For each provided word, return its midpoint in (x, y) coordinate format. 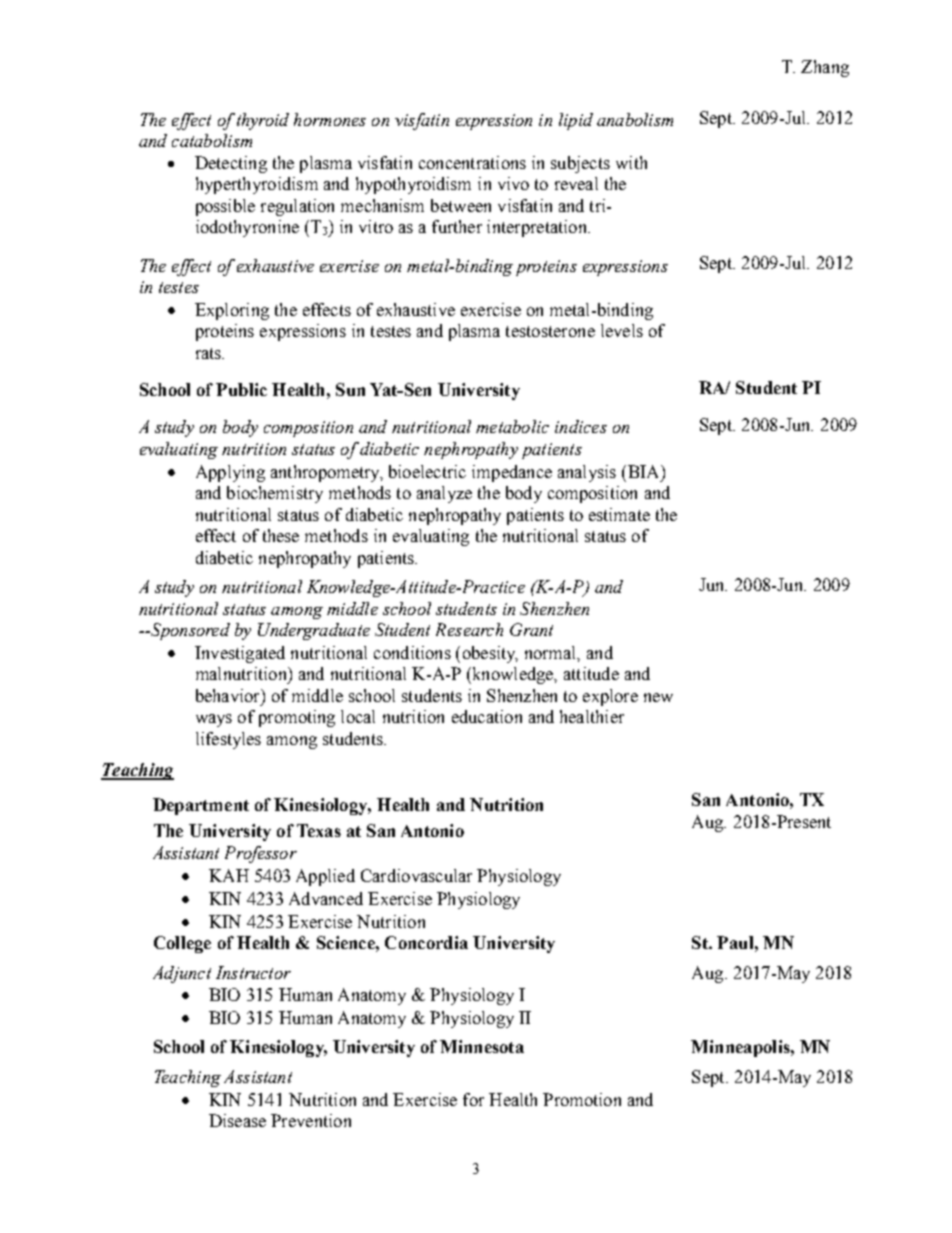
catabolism (212, 140)
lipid (576, 121)
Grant (531, 629)
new (658, 697)
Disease (237, 1120)
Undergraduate (314, 631)
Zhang (825, 68)
